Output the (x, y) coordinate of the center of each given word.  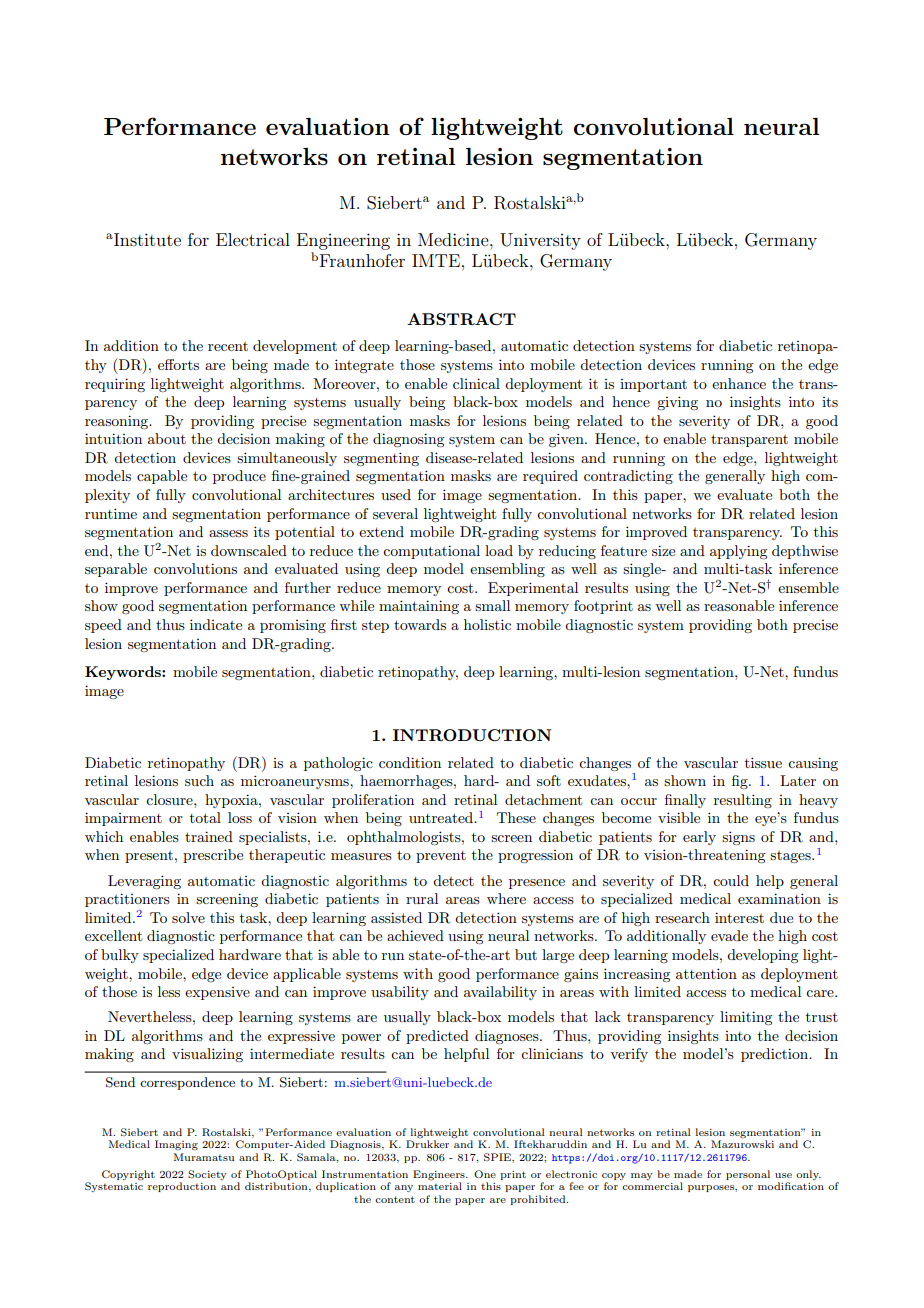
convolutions (195, 568)
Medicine (454, 239)
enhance (739, 383)
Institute (146, 239)
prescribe (213, 856)
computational (431, 552)
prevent (441, 857)
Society (207, 1175)
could (731, 880)
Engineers (440, 1175)
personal (748, 1175)
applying (738, 552)
